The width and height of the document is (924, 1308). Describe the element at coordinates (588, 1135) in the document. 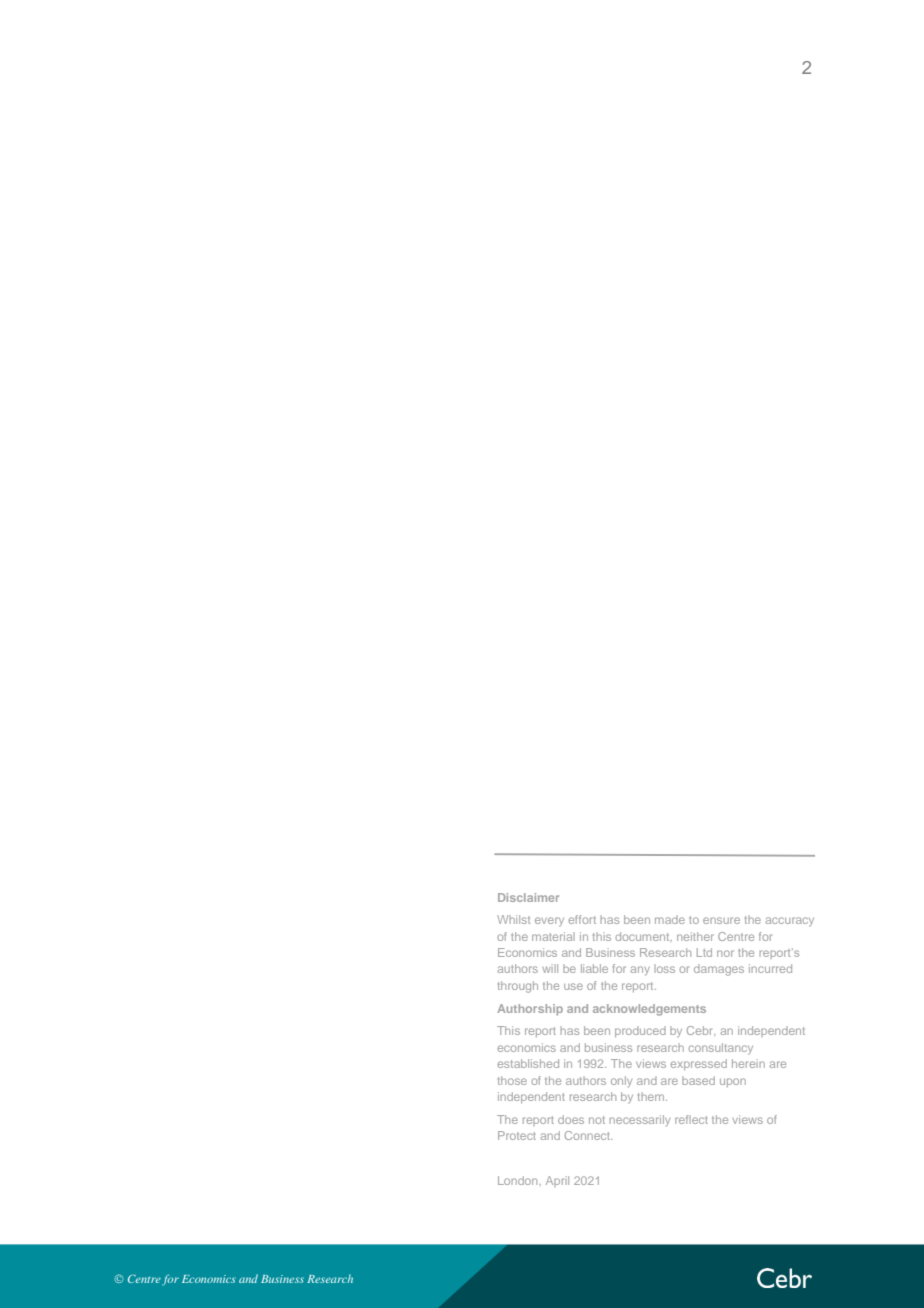

I see `Connect` at that location.
